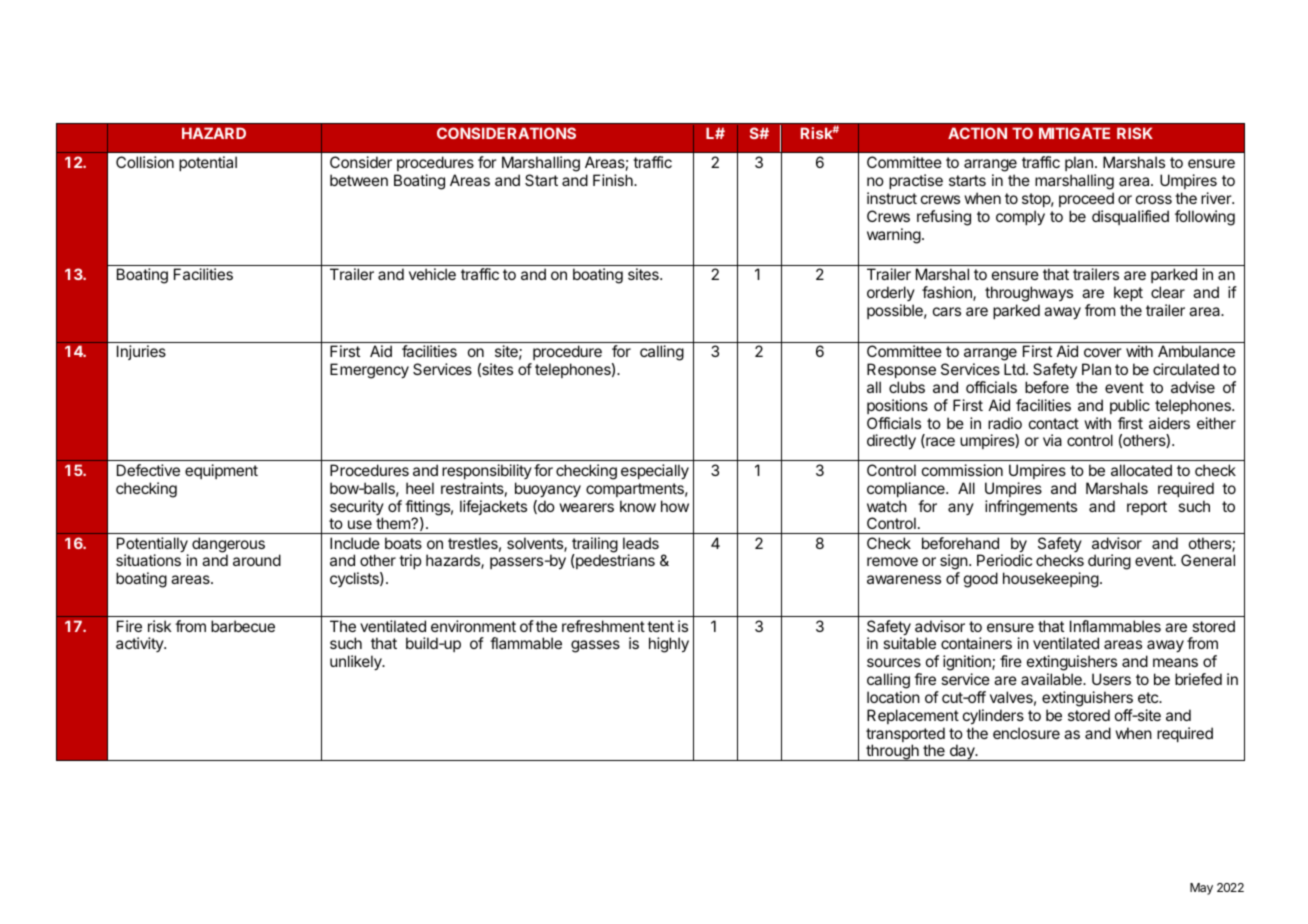  I want to click on housekeeping, so click(1051, 580).
